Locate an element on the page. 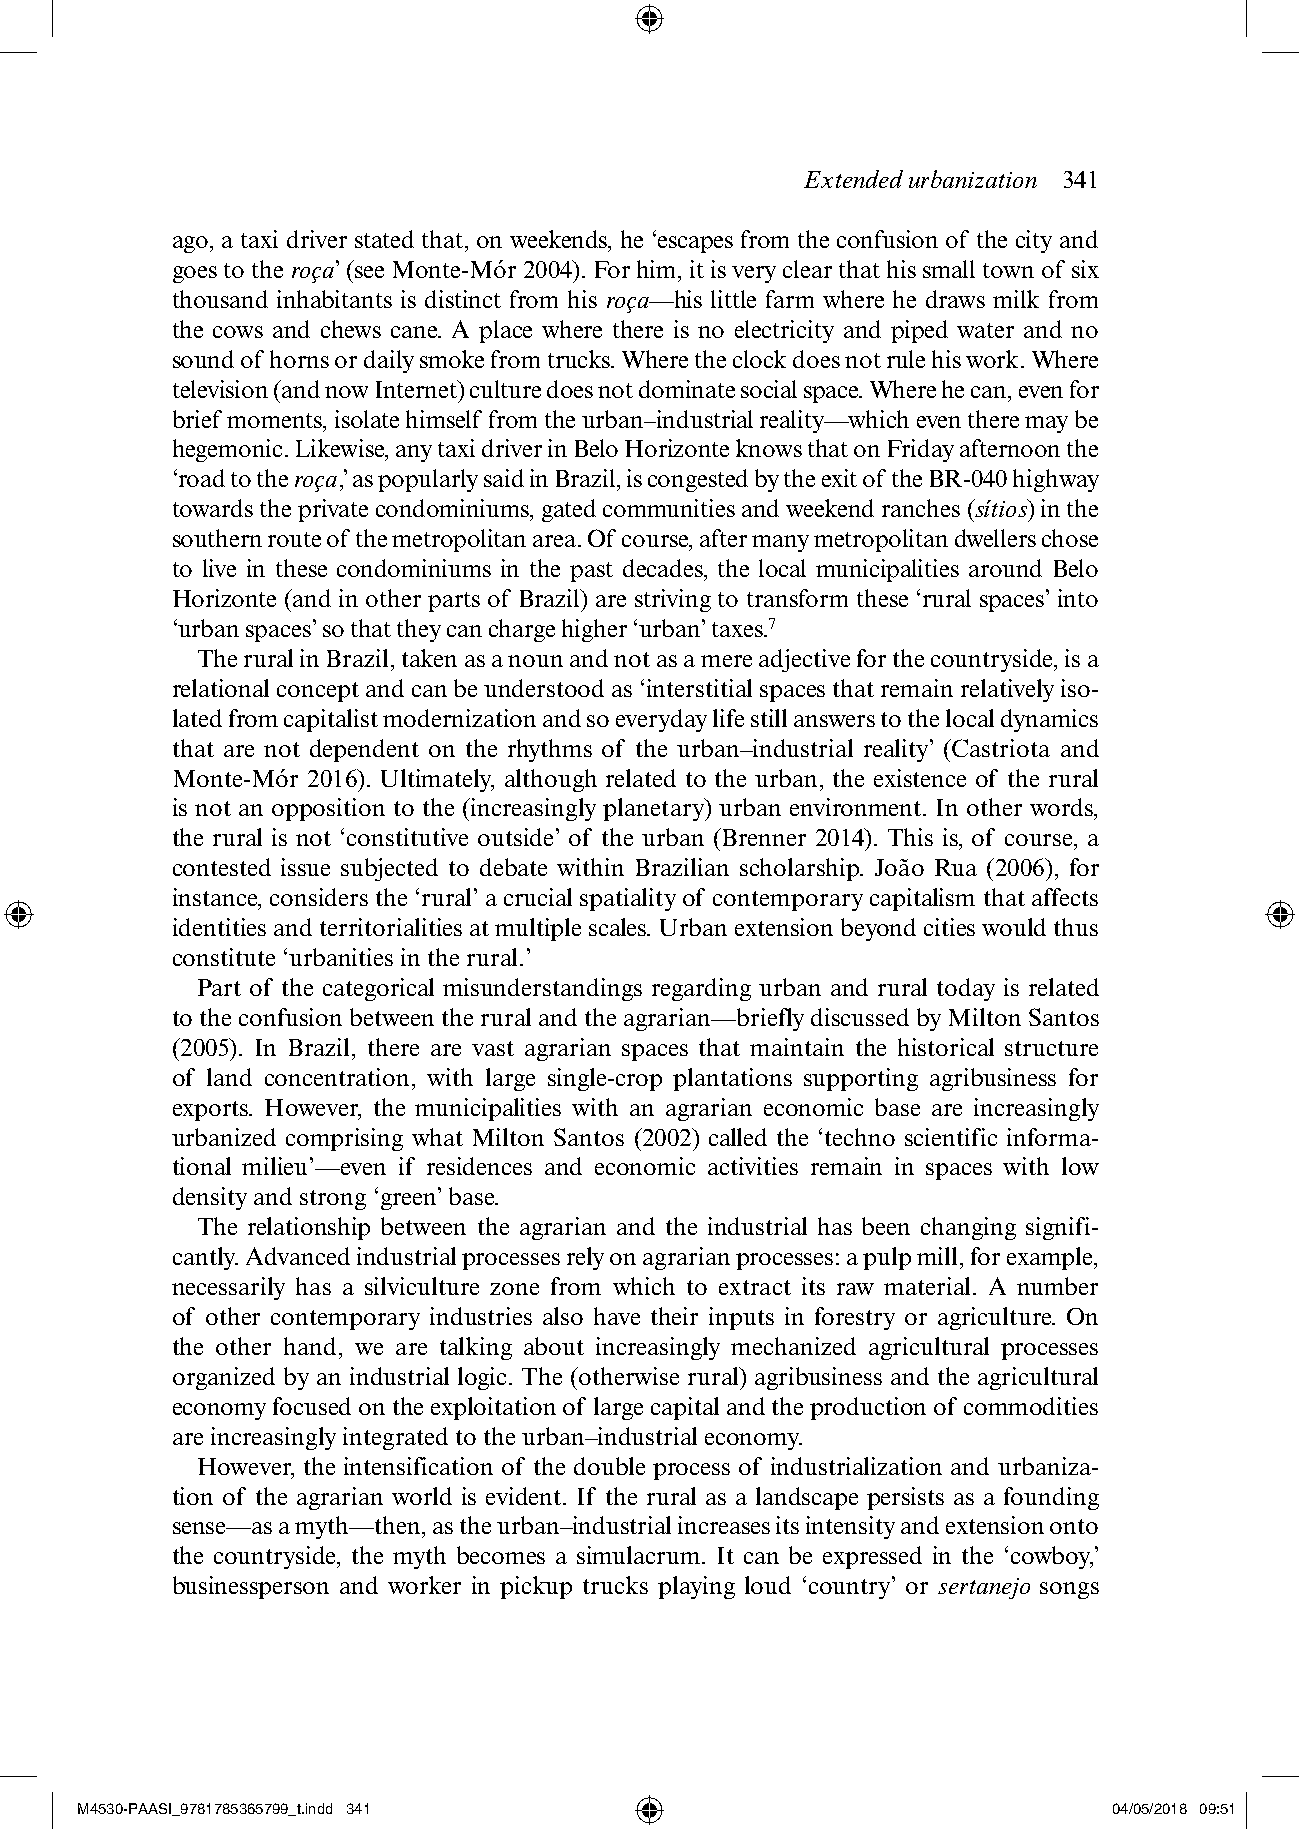 The width and height of the image is (1299, 1829). stated is located at coordinates (384, 239).
